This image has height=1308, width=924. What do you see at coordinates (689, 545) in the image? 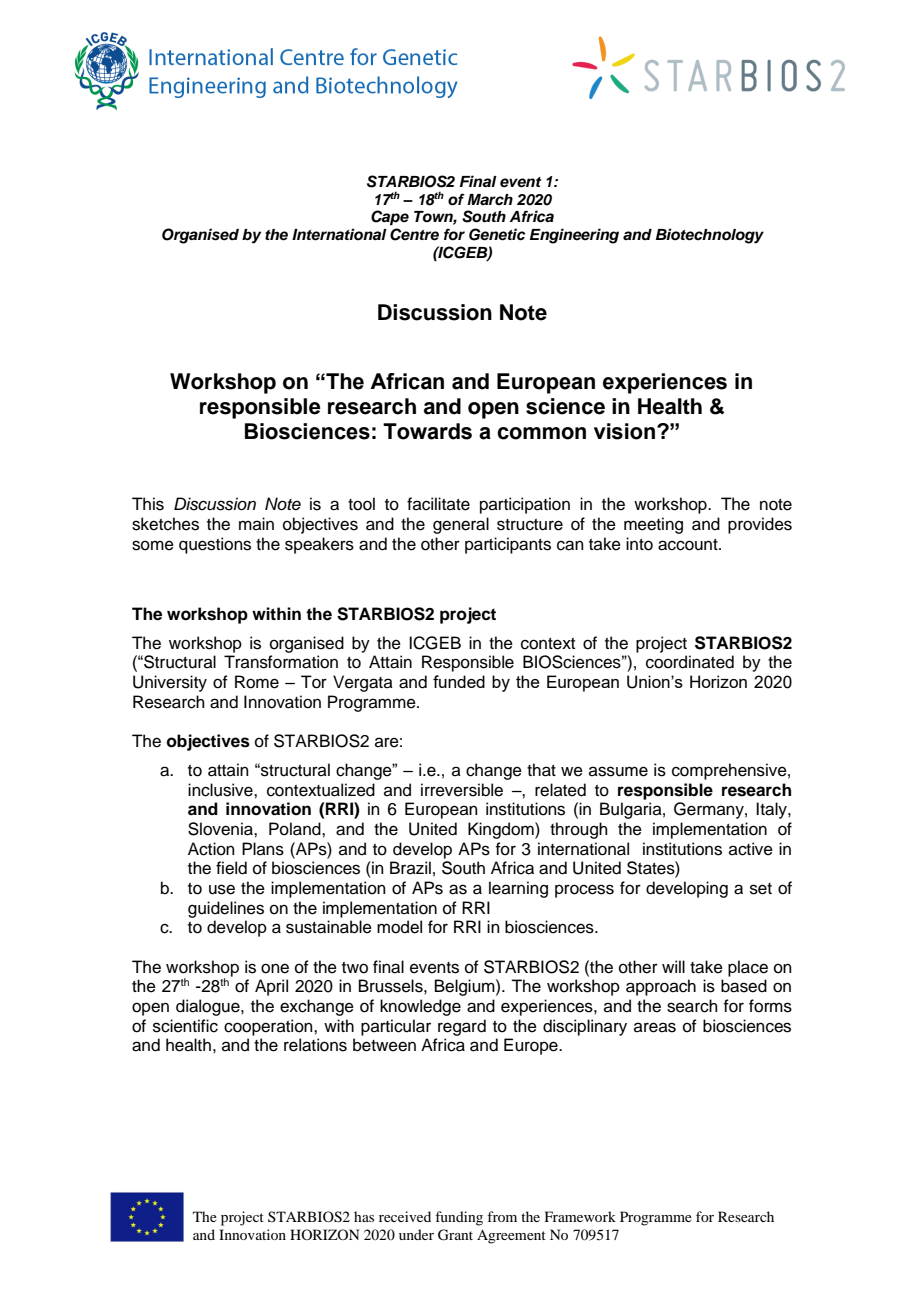
I see `account` at bounding box center [689, 545].
